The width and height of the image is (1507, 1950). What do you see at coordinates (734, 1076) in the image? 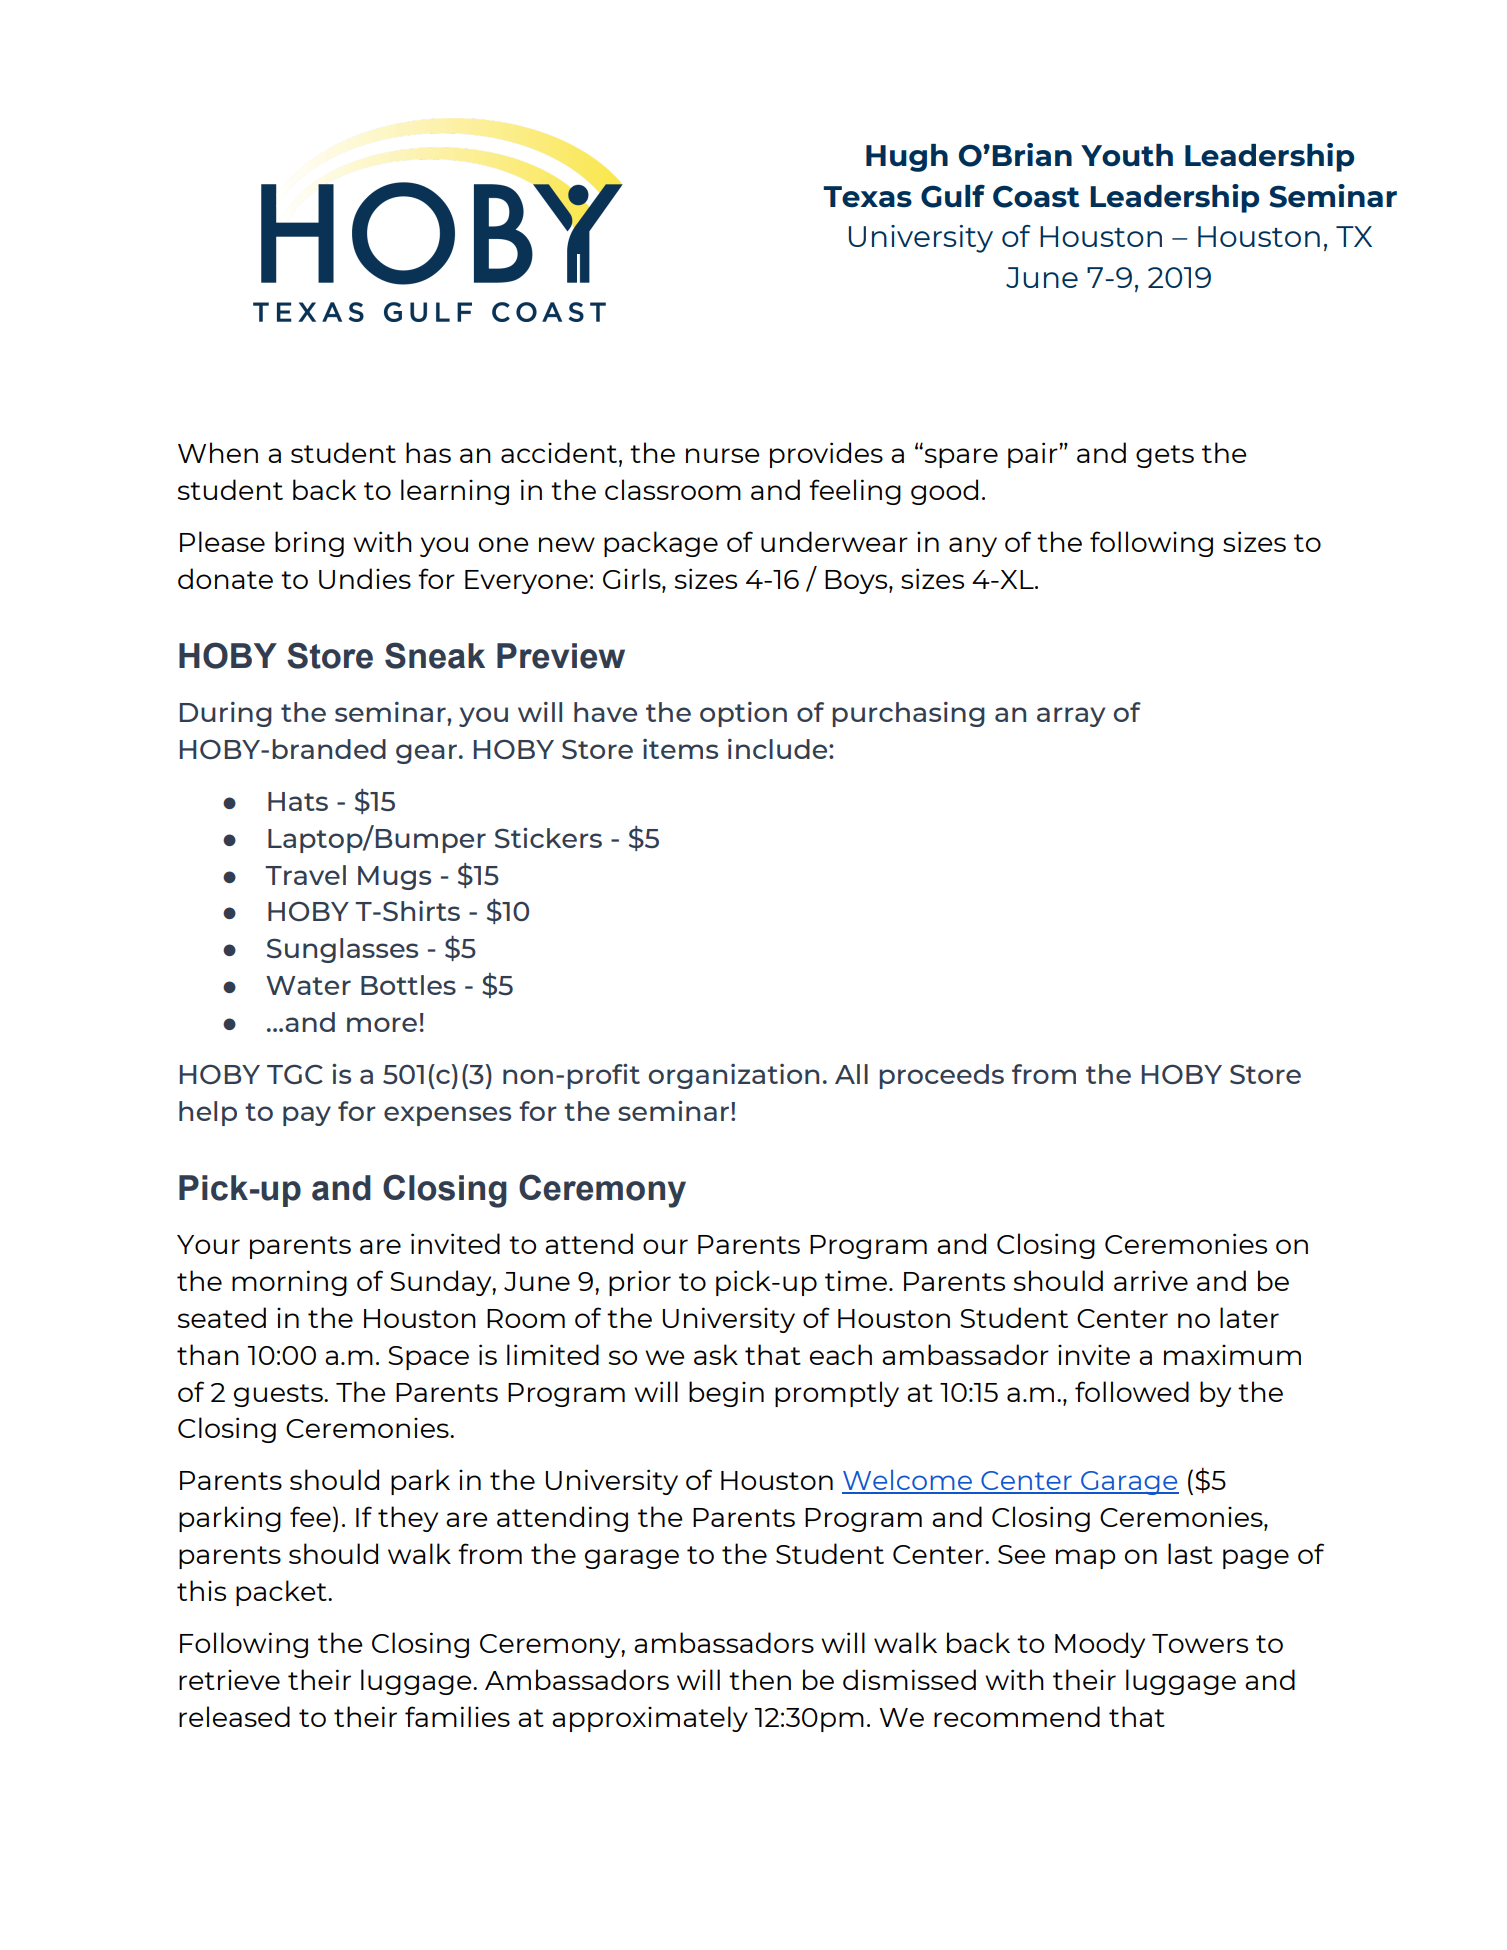
I see `organization` at bounding box center [734, 1076].
